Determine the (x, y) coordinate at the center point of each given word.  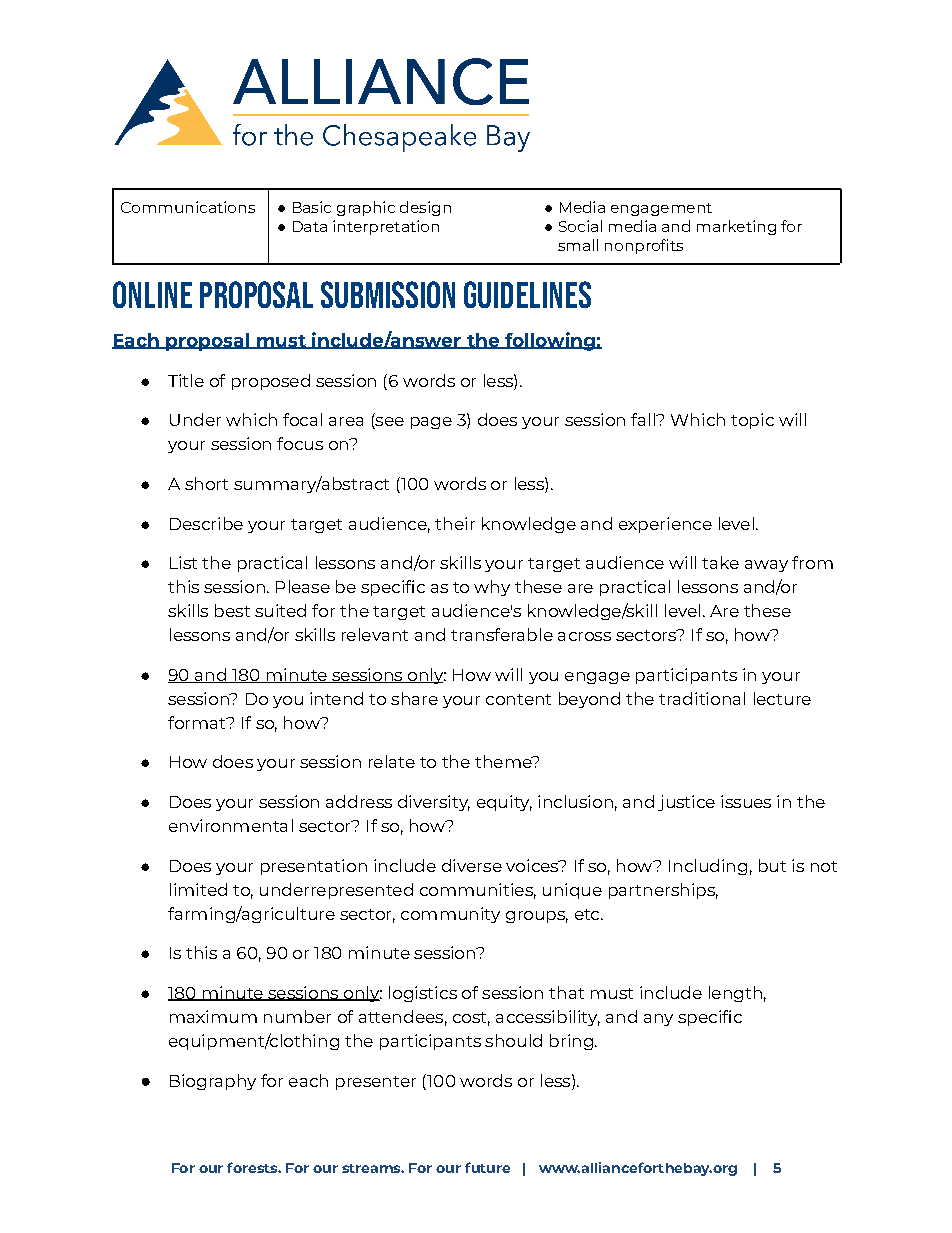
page (431, 423)
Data (310, 226)
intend (336, 698)
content (518, 699)
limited (198, 889)
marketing (736, 227)
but (772, 865)
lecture (782, 698)
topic (752, 421)
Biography (213, 1082)
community (450, 915)
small (578, 245)
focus (300, 443)
